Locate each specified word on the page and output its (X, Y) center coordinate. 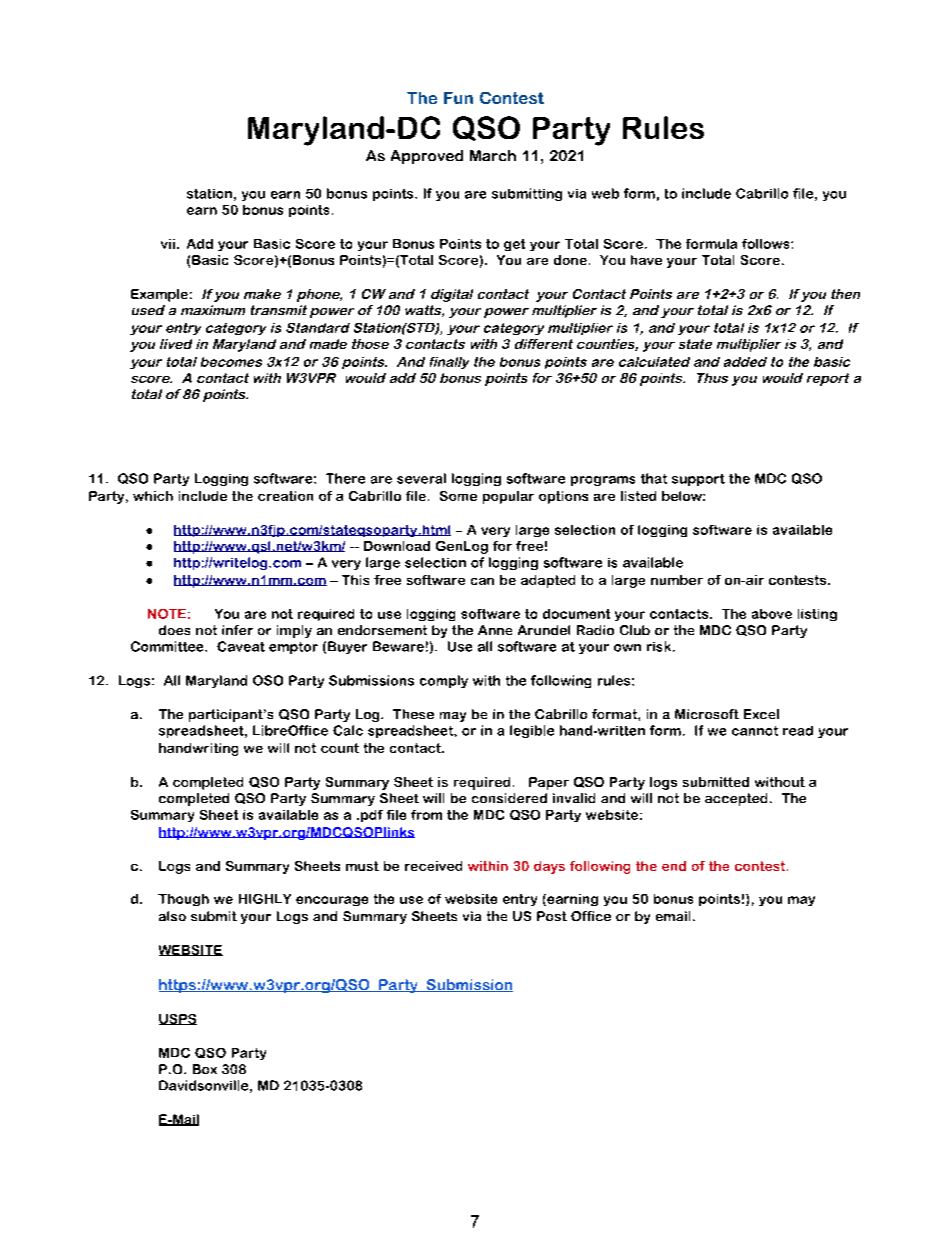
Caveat (241, 646)
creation (285, 496)
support (698, 480)
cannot (755, 731)
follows (767, 244)
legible (532, 731)
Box (205, 1069)
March (493, 155)
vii (168, 244)
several (421, 478)
